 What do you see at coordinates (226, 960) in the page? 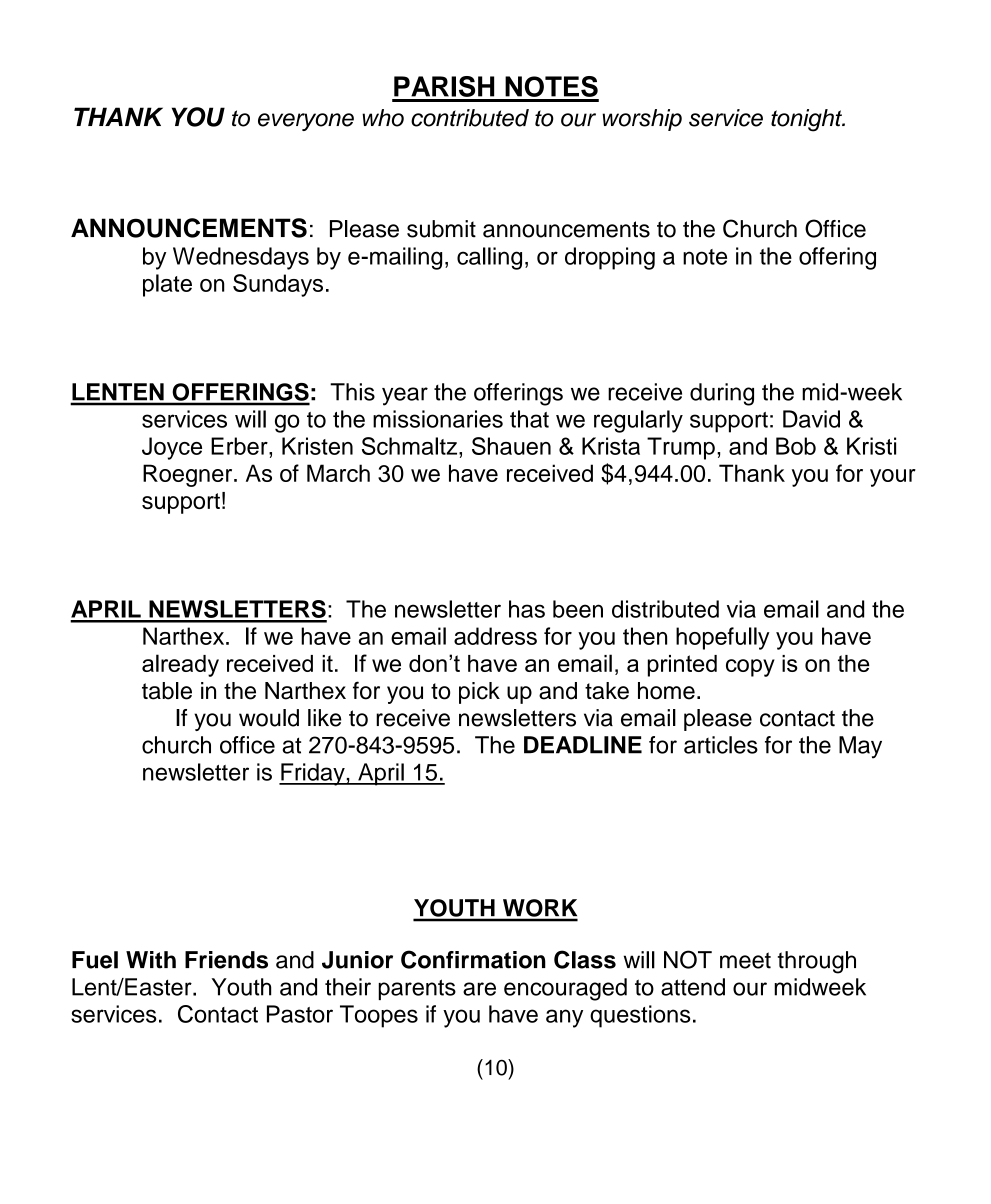
I see `Friends` at bounding box center [226, 960].
